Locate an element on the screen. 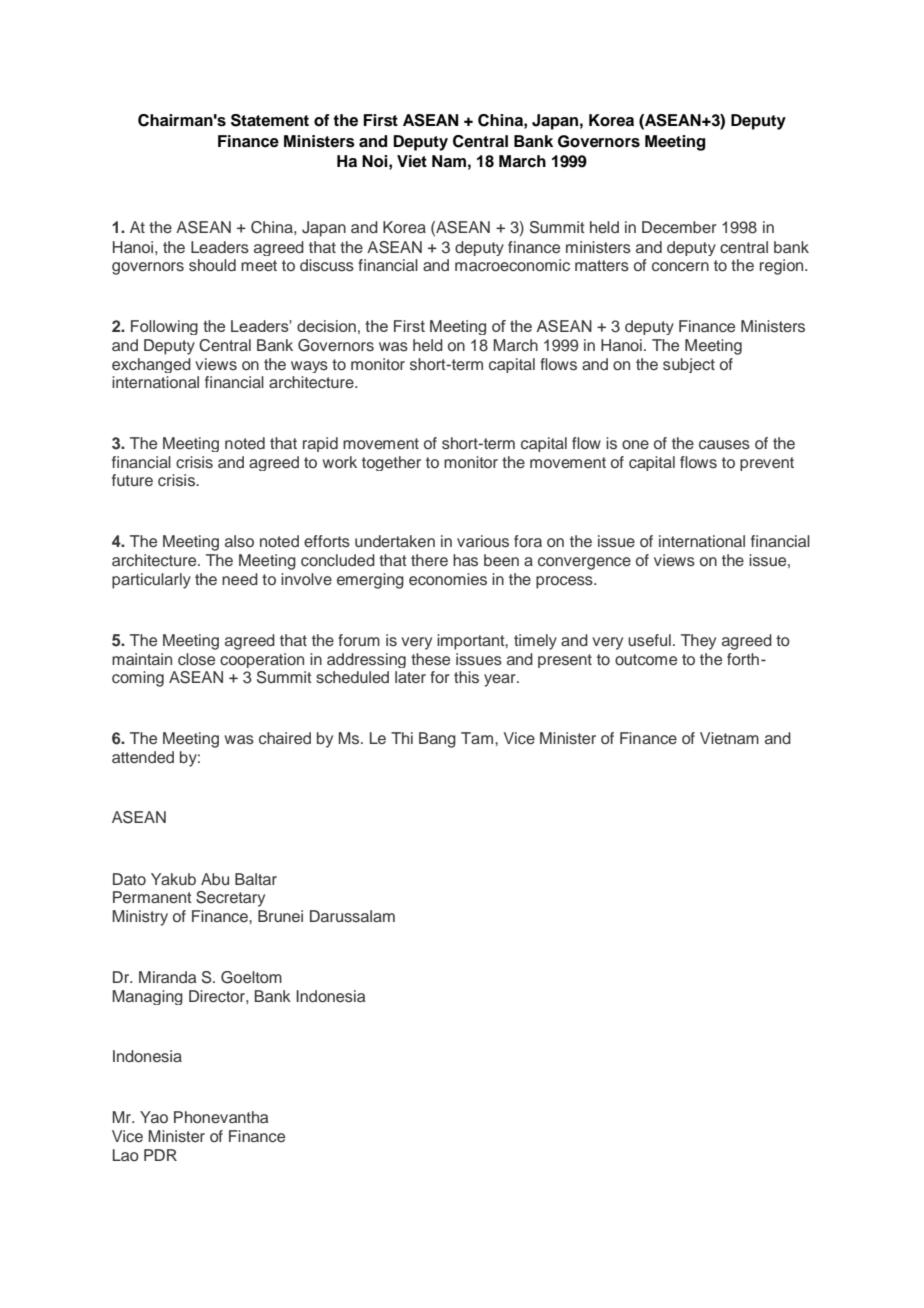 The height and width of the screenshot is (1308, 924). Statement is located at coordinates (270, 120).
